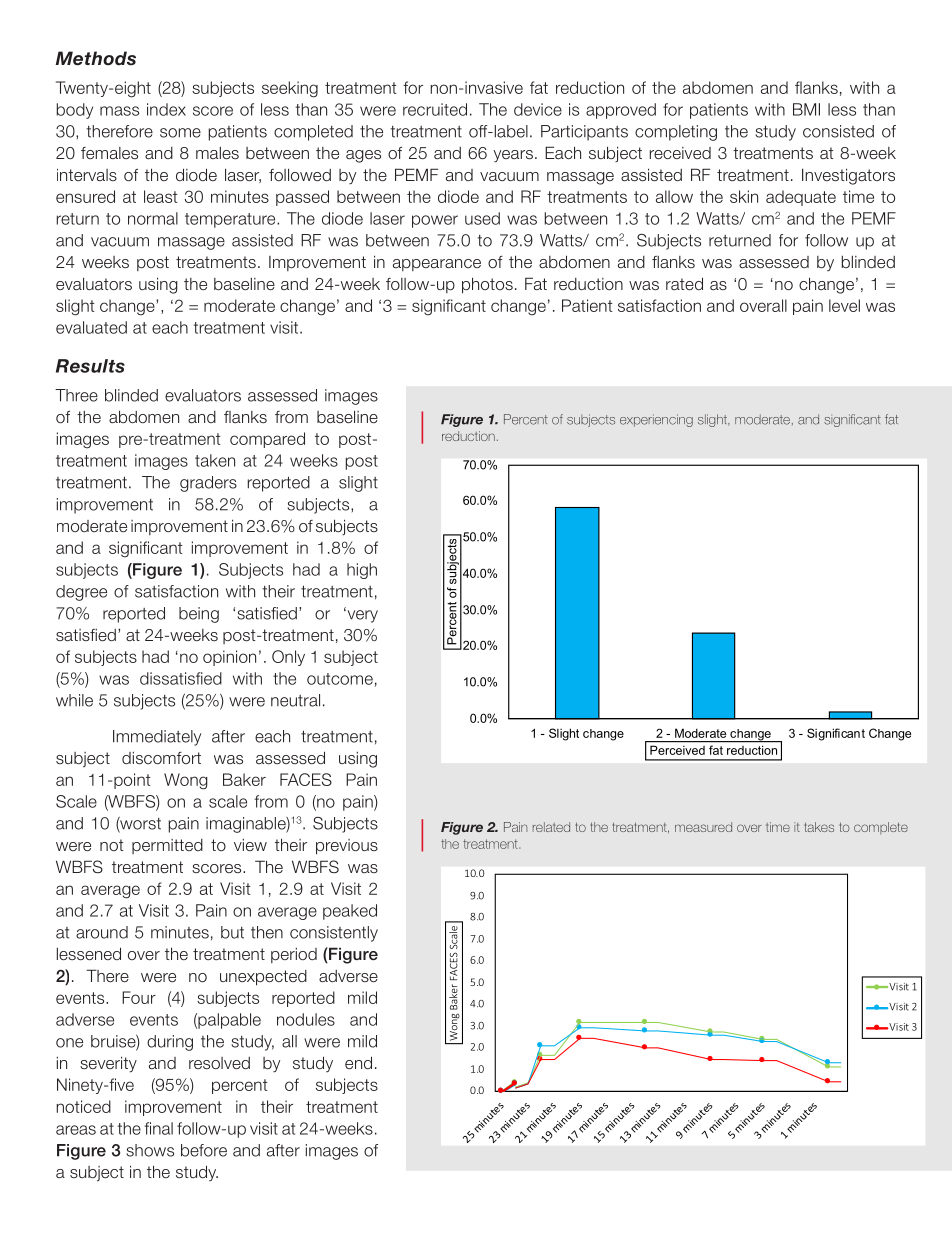  I want to click on BMI, so click(806, 109).
